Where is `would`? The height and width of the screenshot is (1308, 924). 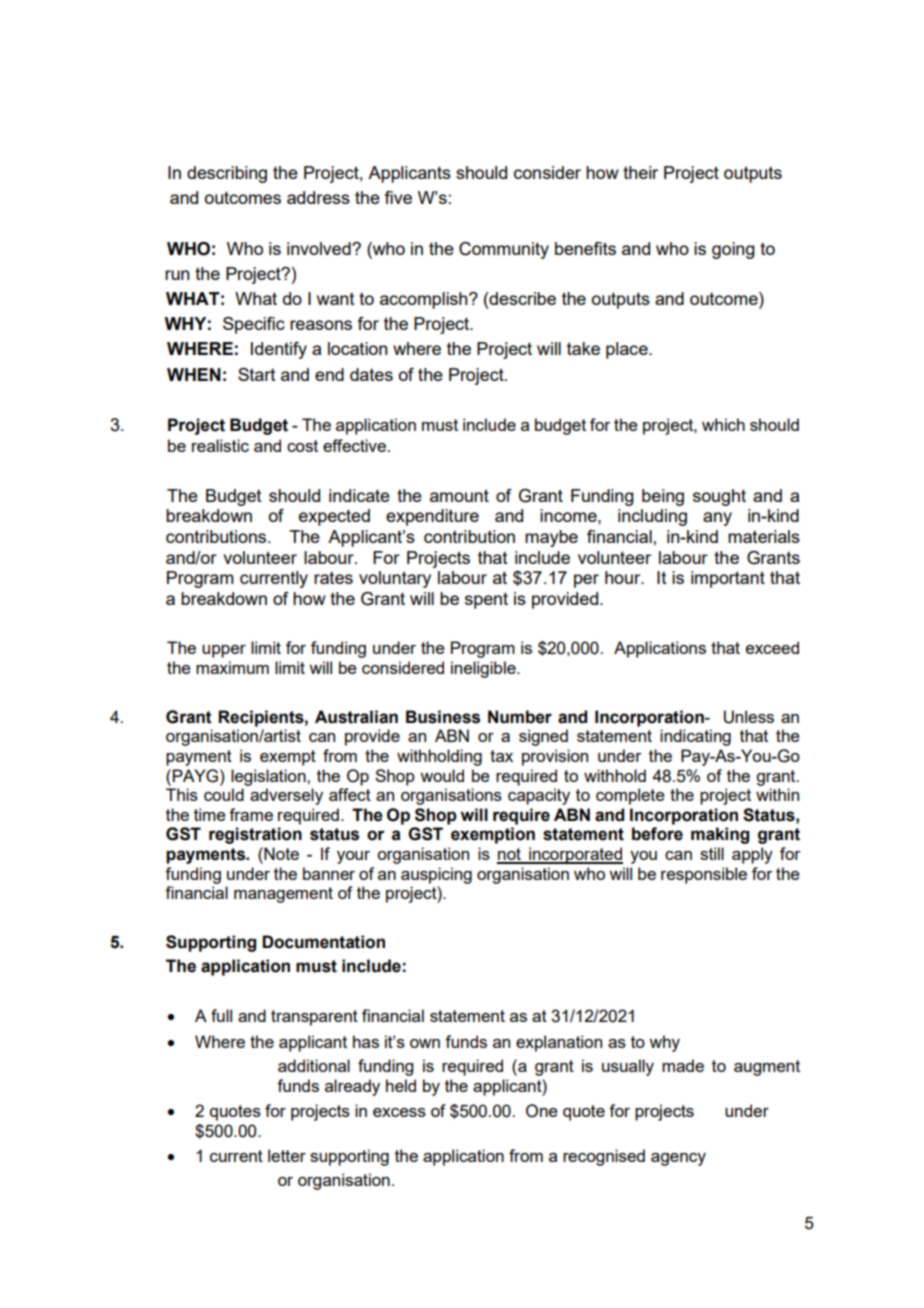 would is located at coordinates (442, 775).
